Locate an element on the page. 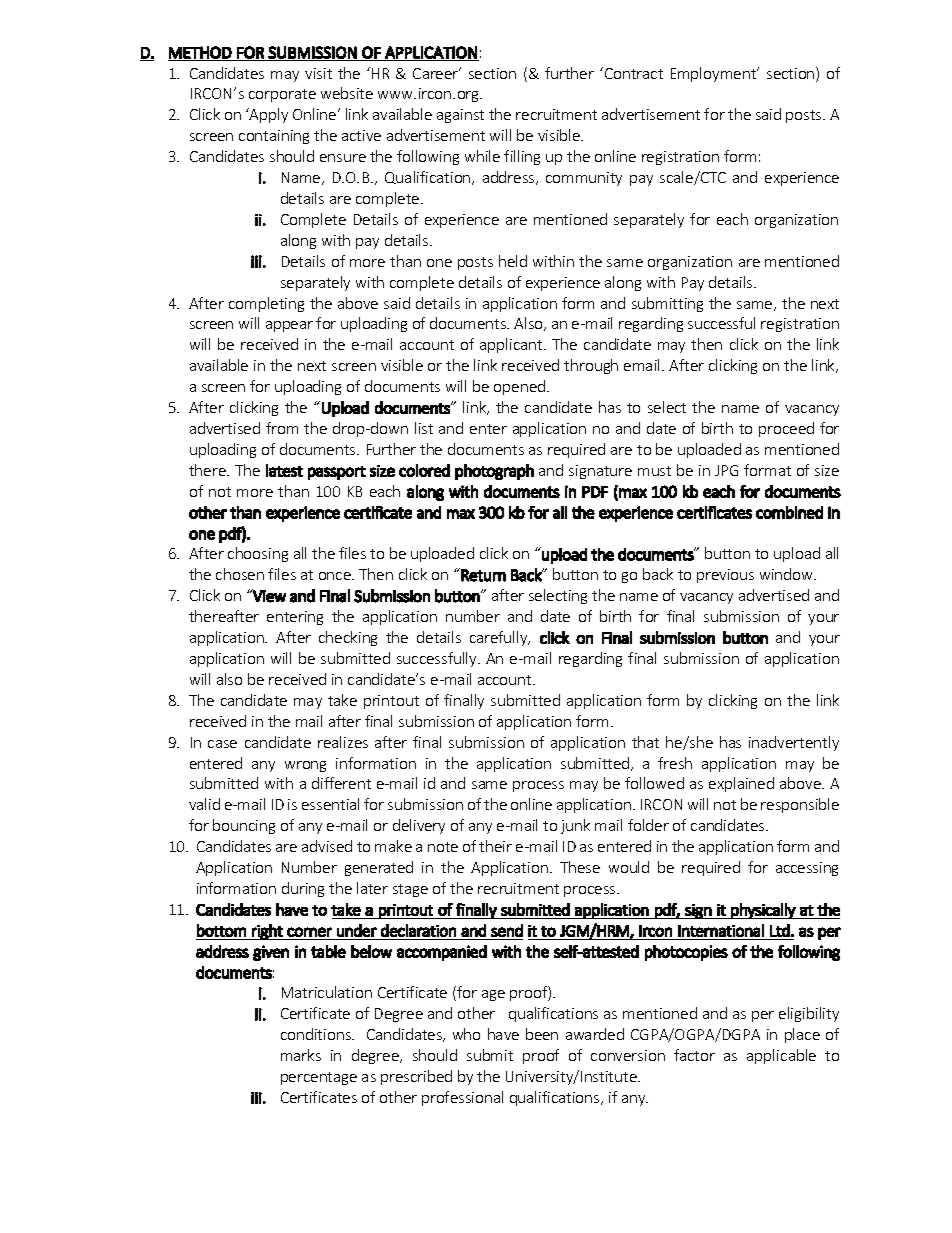  marks is located at coordinates (301, 1055).
